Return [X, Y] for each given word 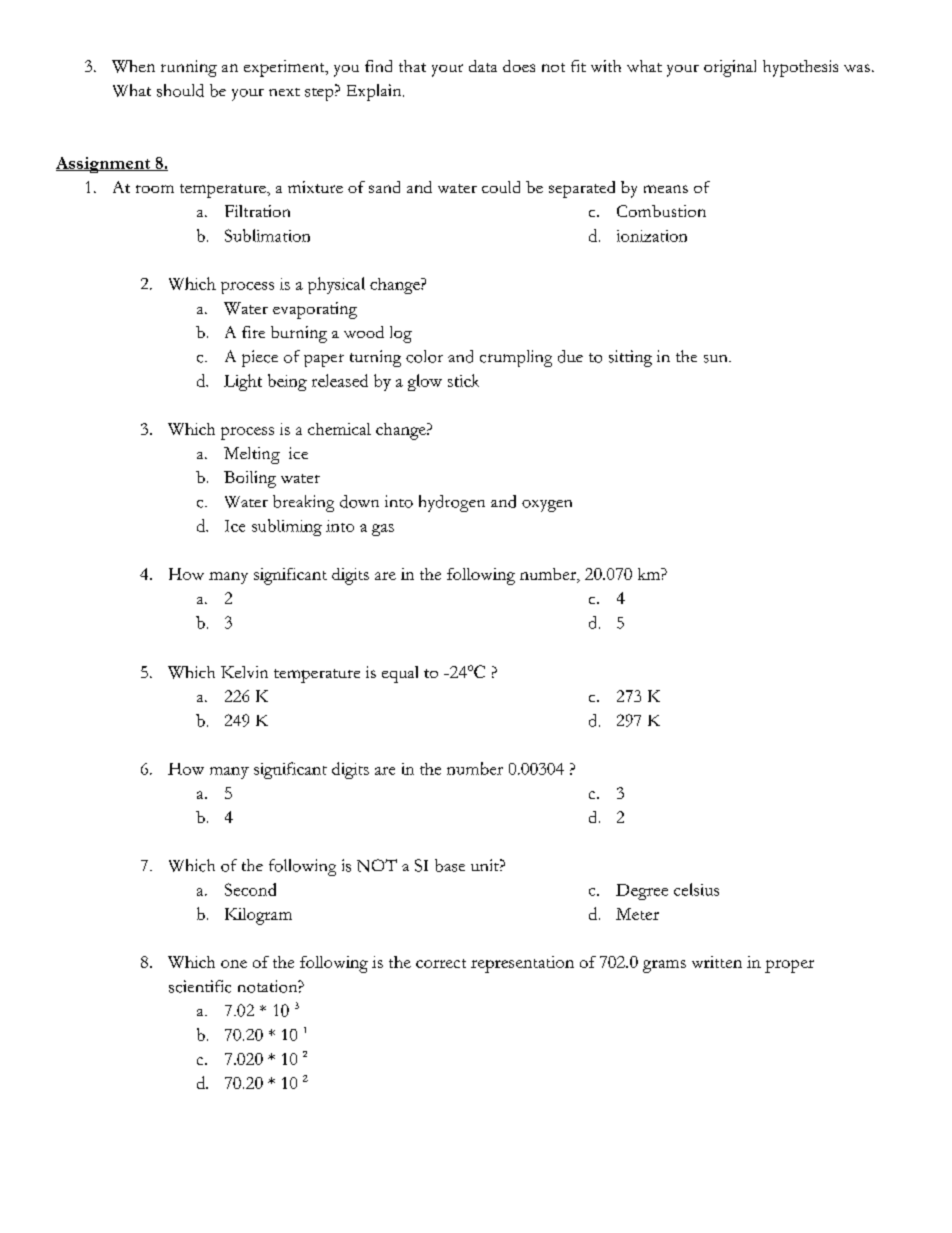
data [483, 66]
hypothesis [800, 68]
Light [243, 382]
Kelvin [244, 672]
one [234, 964]
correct [441, 963]
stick [463, 380]
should [180, 90]
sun [717, 359]
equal [400, 674]
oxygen [547, 506]
